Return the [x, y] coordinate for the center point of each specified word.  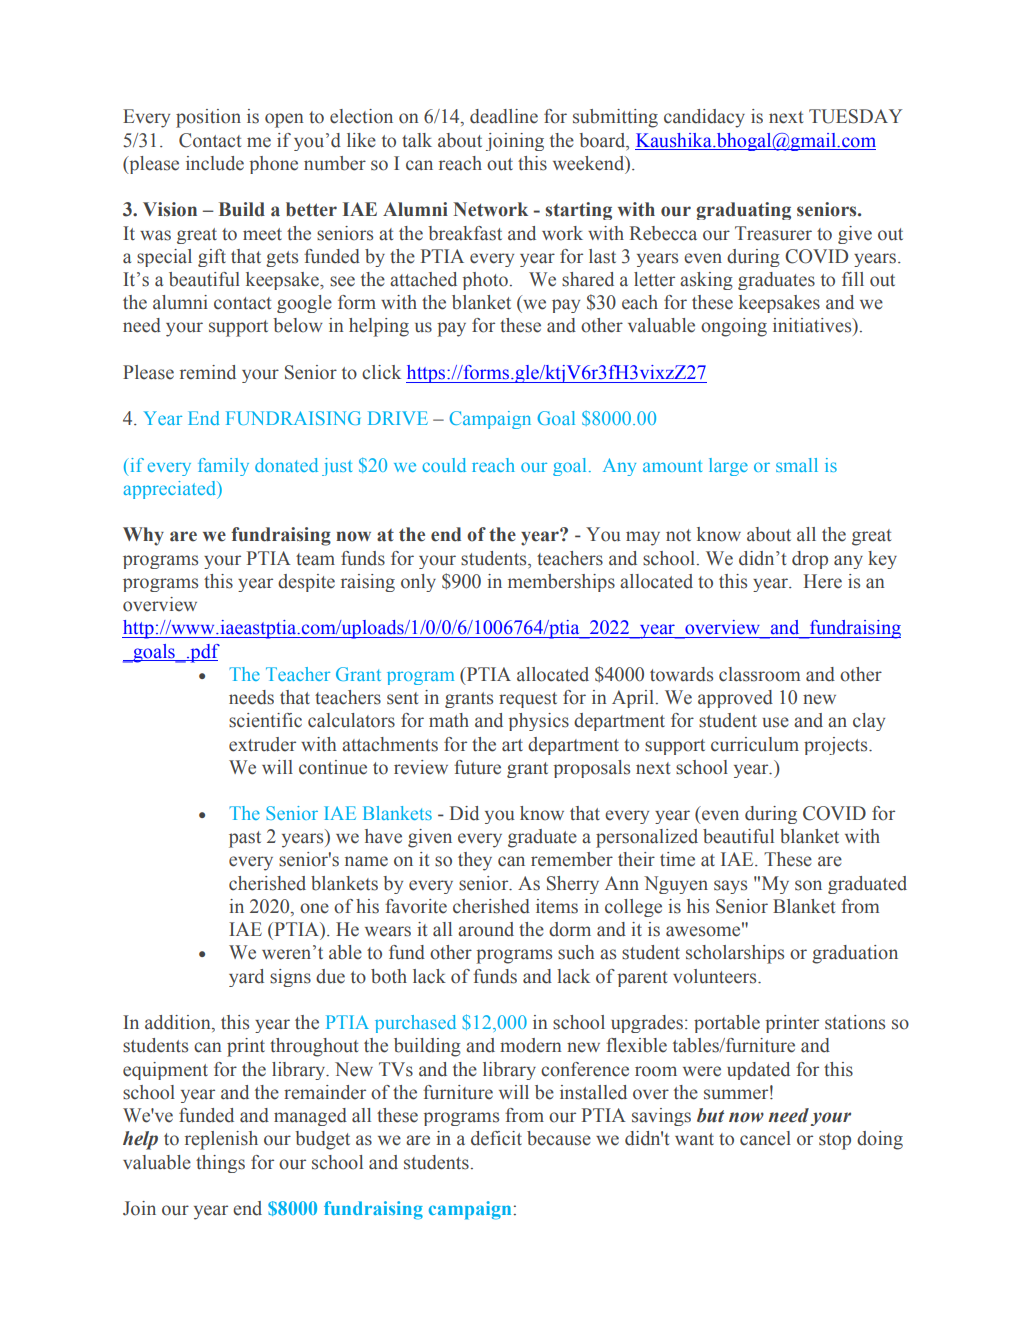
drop [810, 560]
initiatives [813, 325]
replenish [221, 1140]
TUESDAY [855, 116]
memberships [561, 583]
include [215, 163]
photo [485, 281]
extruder [262, 744]
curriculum [755, 744]
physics [538, 722]
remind [208, 372]
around [486, 929]
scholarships [735, 954]
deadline [504, 116]
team [315, 559]
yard [246, 978]
